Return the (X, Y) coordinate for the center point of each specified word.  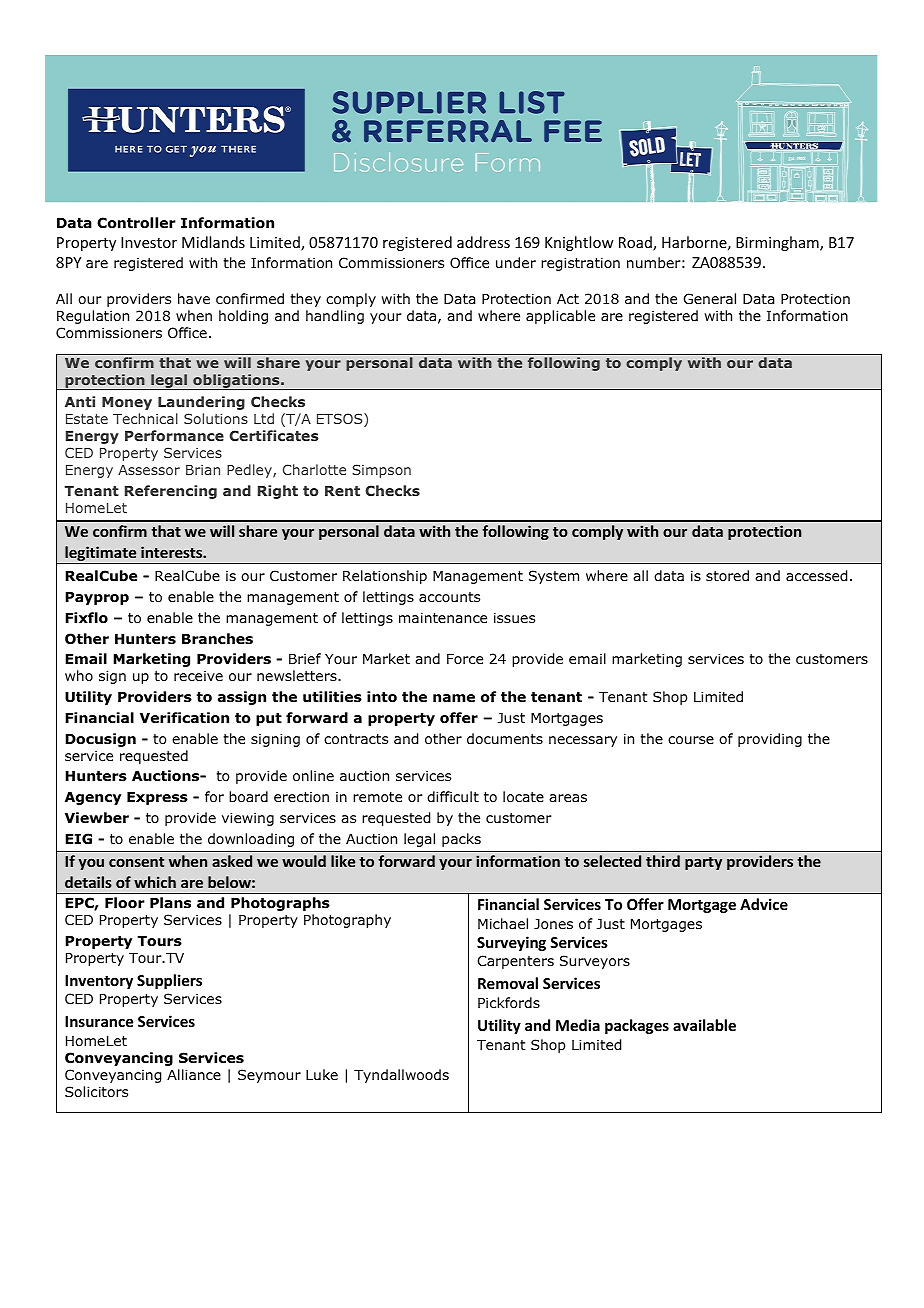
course (691, 740)
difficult (453, 796)
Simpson (381, 471)
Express (157, 798)
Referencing (171, 492)
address (483, 242)
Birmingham (778, 243)
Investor (149, 242)
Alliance (194, 1074)
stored (727, 575)
